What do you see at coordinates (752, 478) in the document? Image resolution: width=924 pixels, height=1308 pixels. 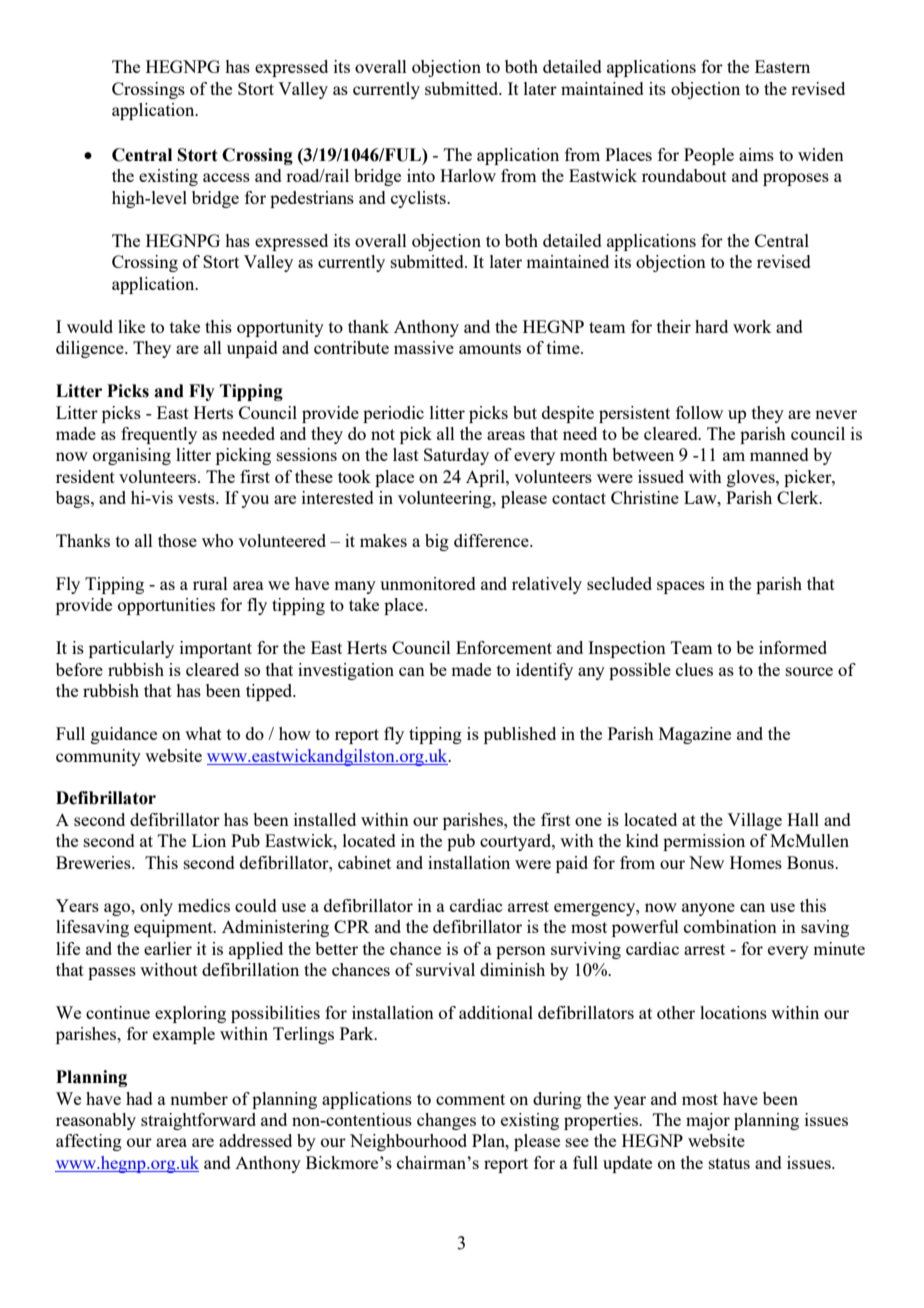 I see `gloves` at bounding box center [752, 478].
